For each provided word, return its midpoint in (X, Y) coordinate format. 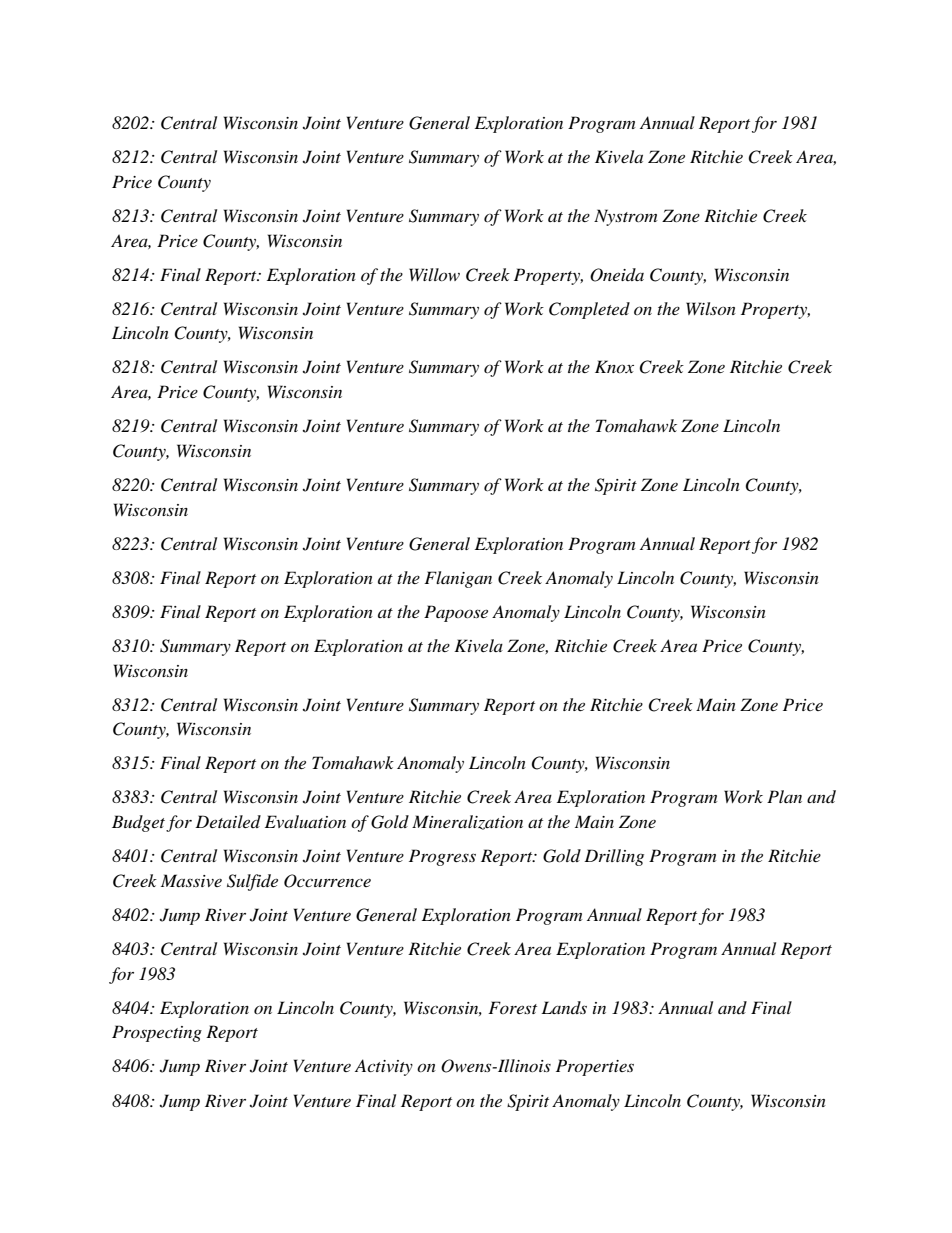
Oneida (617, 275)
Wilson (711, 308)
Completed (589, 310)
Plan (784, 796)
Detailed (228, 821)
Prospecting (157, 1033)
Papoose (456, 613)
